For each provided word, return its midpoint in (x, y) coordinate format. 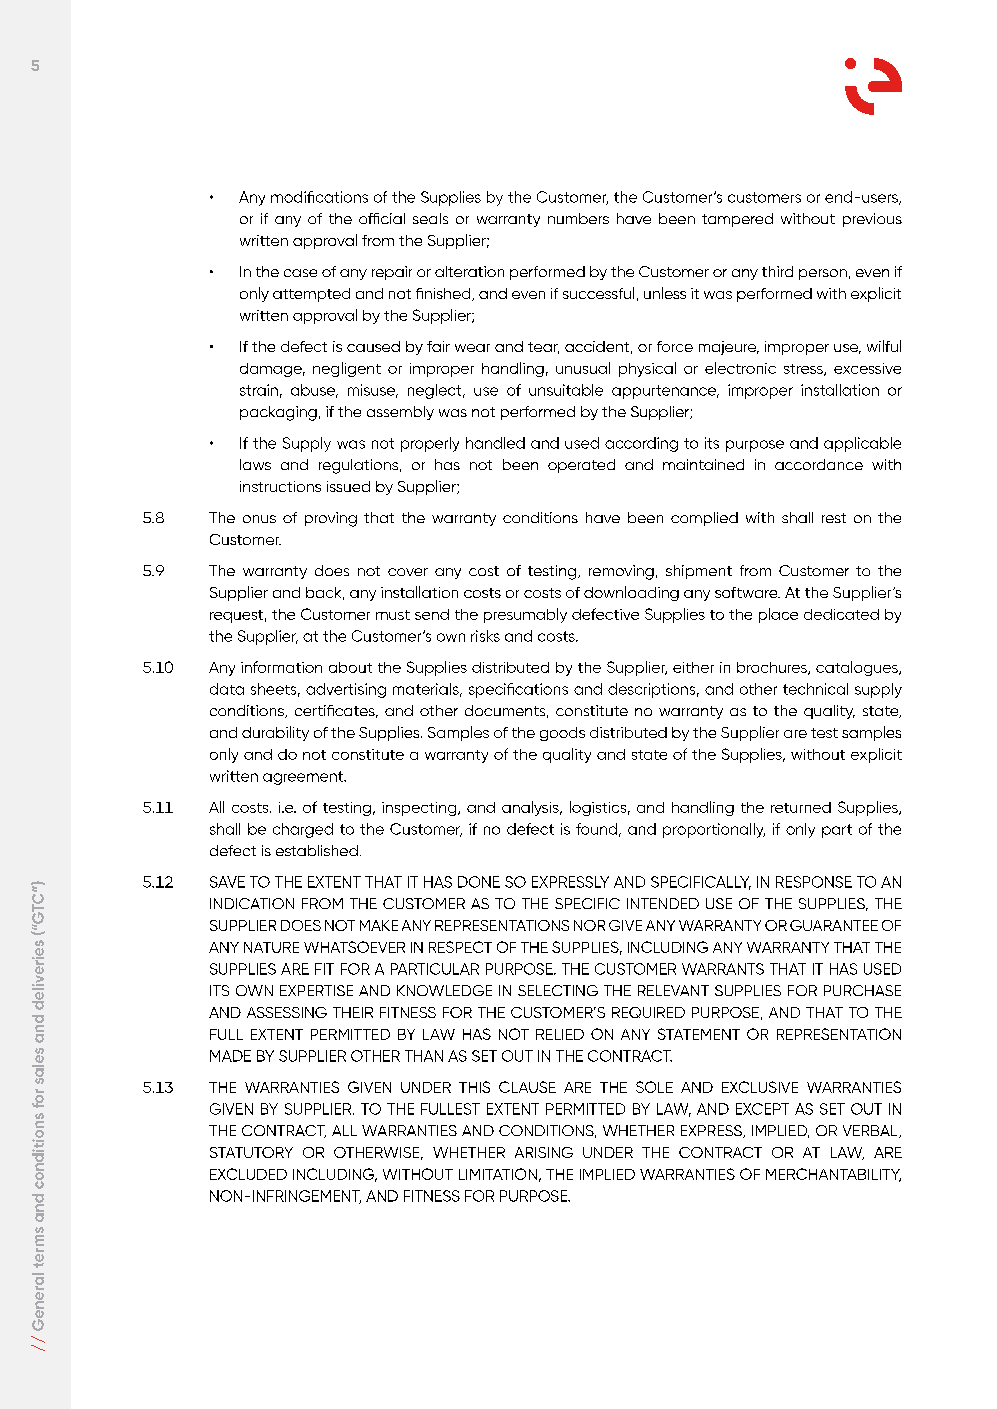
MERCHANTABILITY (833, 1175)
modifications (319, 197)
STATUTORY (251, 1152)
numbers (578, 218)
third (777, 271)
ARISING (544, 1152)
